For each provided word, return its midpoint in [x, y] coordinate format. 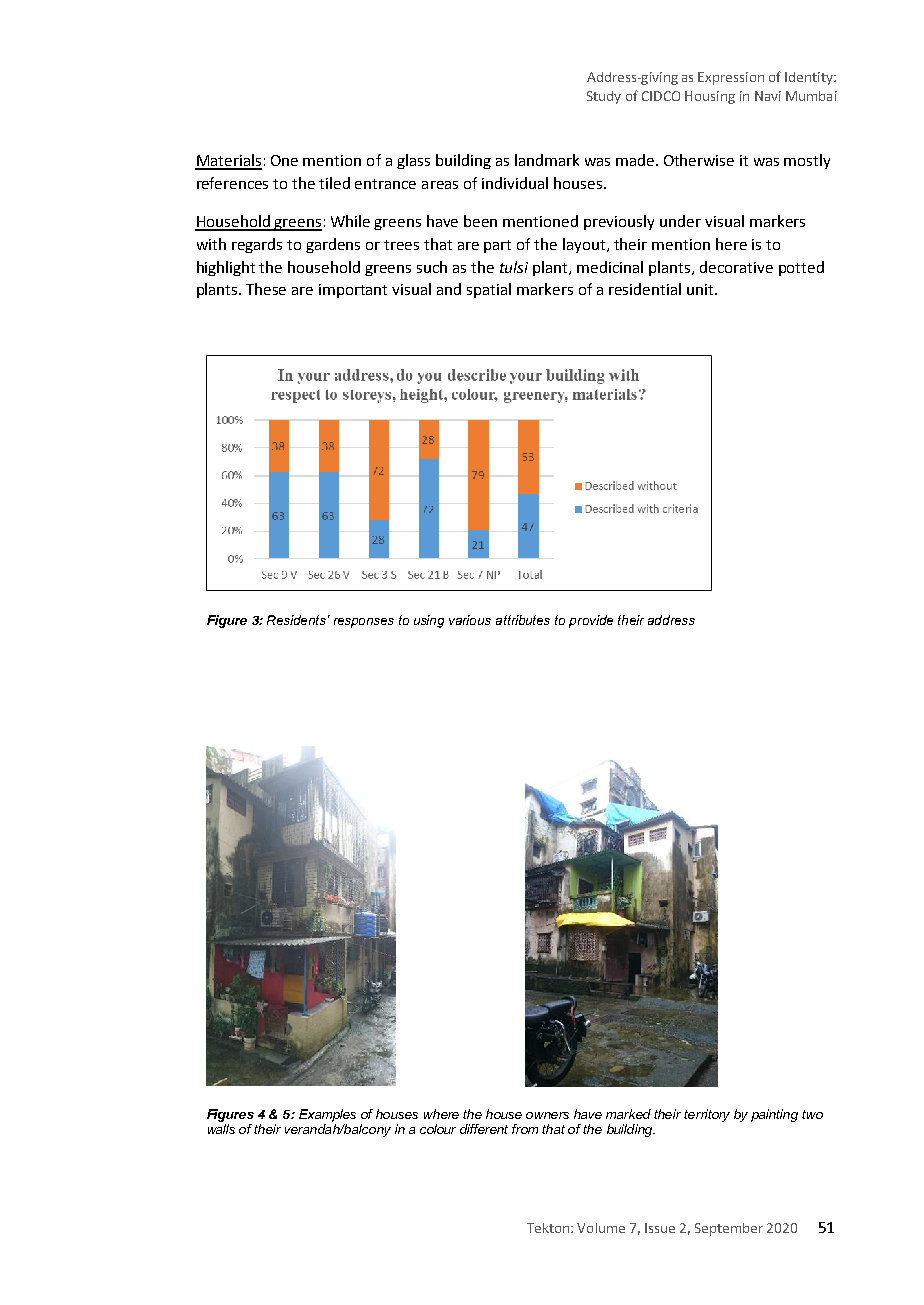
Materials [228, 161]
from [525, 1129]
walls [221, 1129]
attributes [523, 620]
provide [591, 621]
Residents [296, 620]
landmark [547, 160]
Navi [768, 96]
